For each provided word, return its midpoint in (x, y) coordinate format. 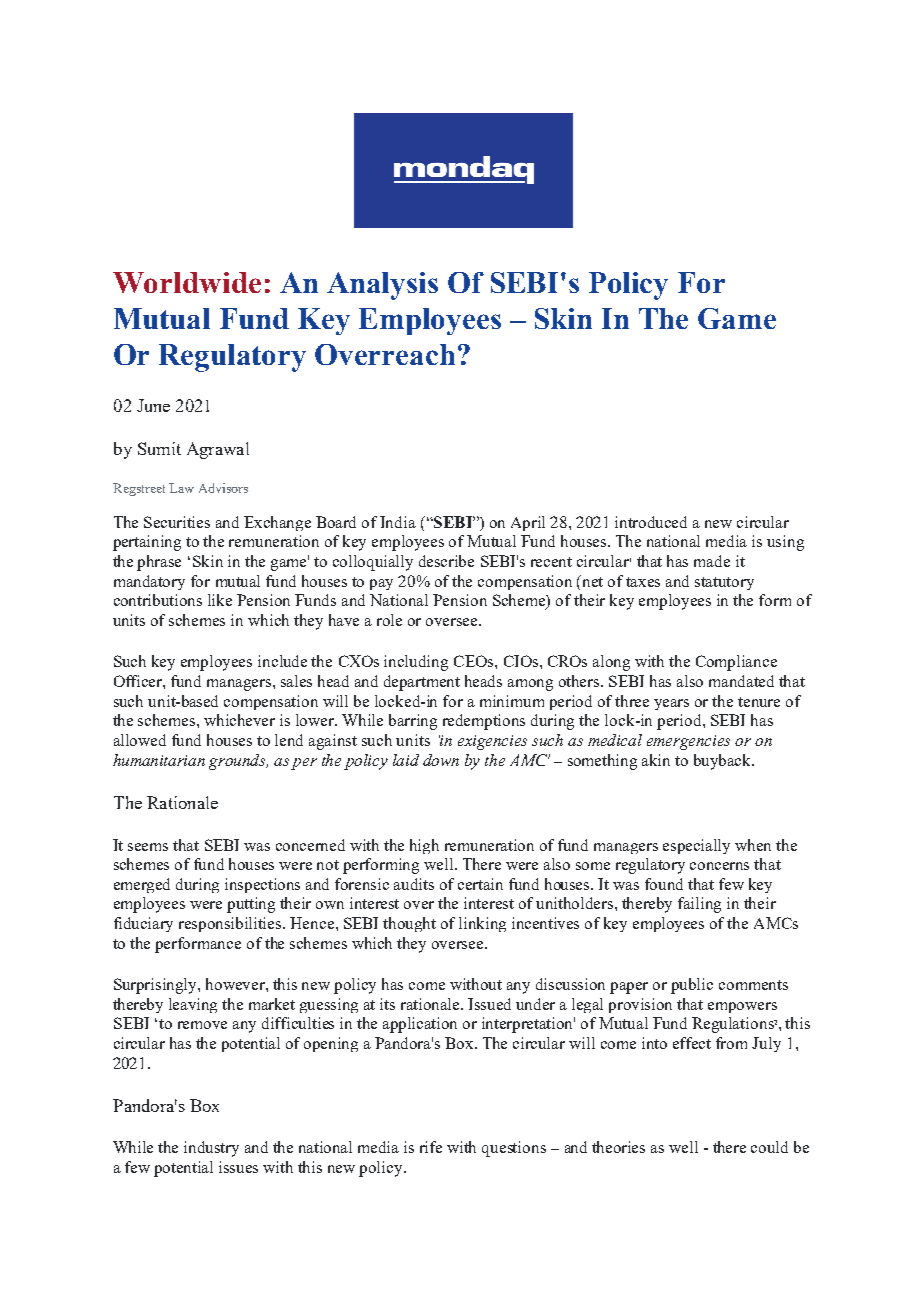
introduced (651, 522)
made (712, 561)
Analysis (382, 286)
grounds (238, 762)
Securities (177, 522)
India (398, 522)
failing (699, 905)
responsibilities (231, 924)
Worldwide (187, 282)
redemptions (484, 722)
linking (482, 924)
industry (211, 1149)
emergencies (688, 742)
